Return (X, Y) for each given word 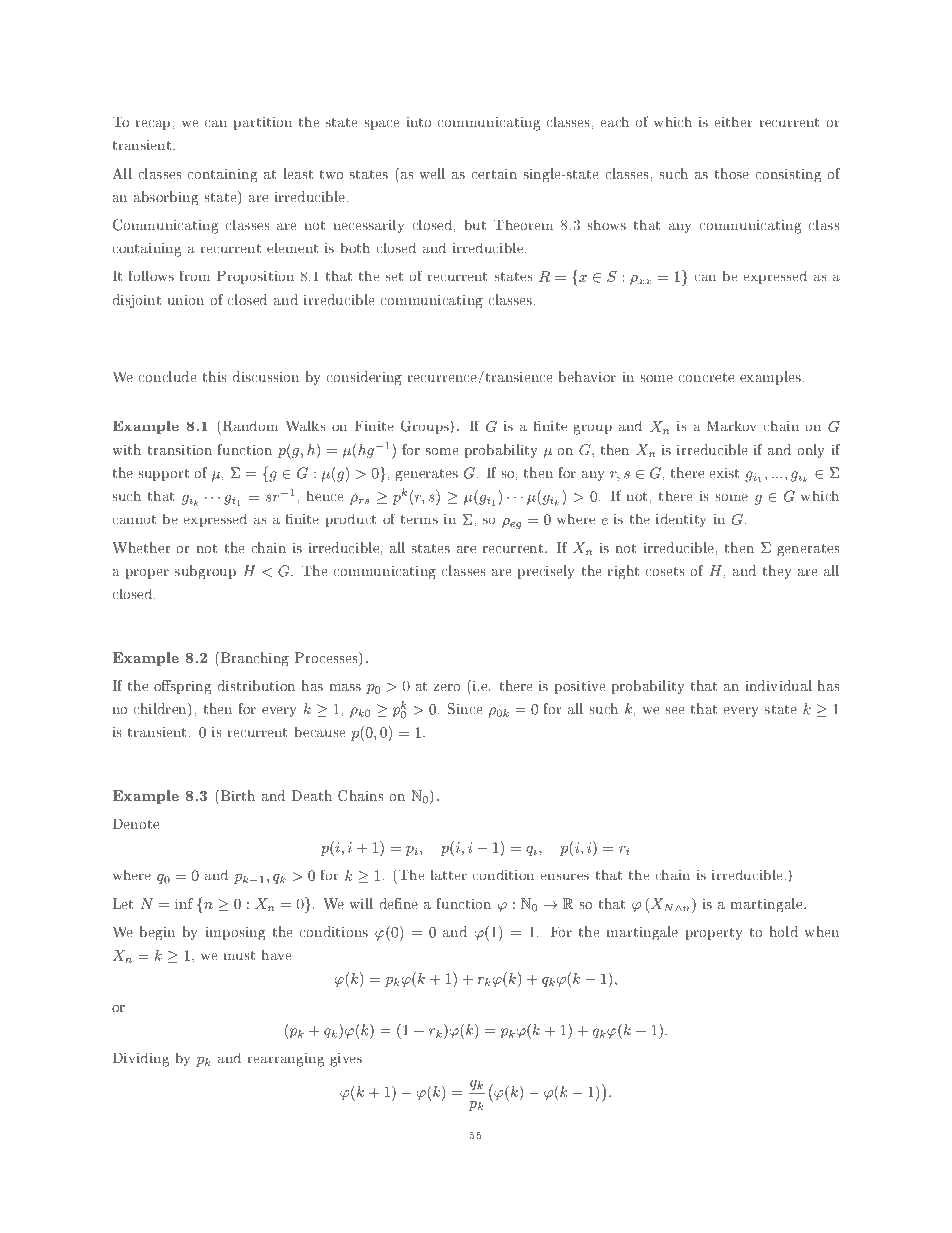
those (731, 173)
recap (153, 125)
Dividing (141, 1060)
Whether (142, 547)
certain (494, 174)
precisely (546, 572)
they (777, 572)
